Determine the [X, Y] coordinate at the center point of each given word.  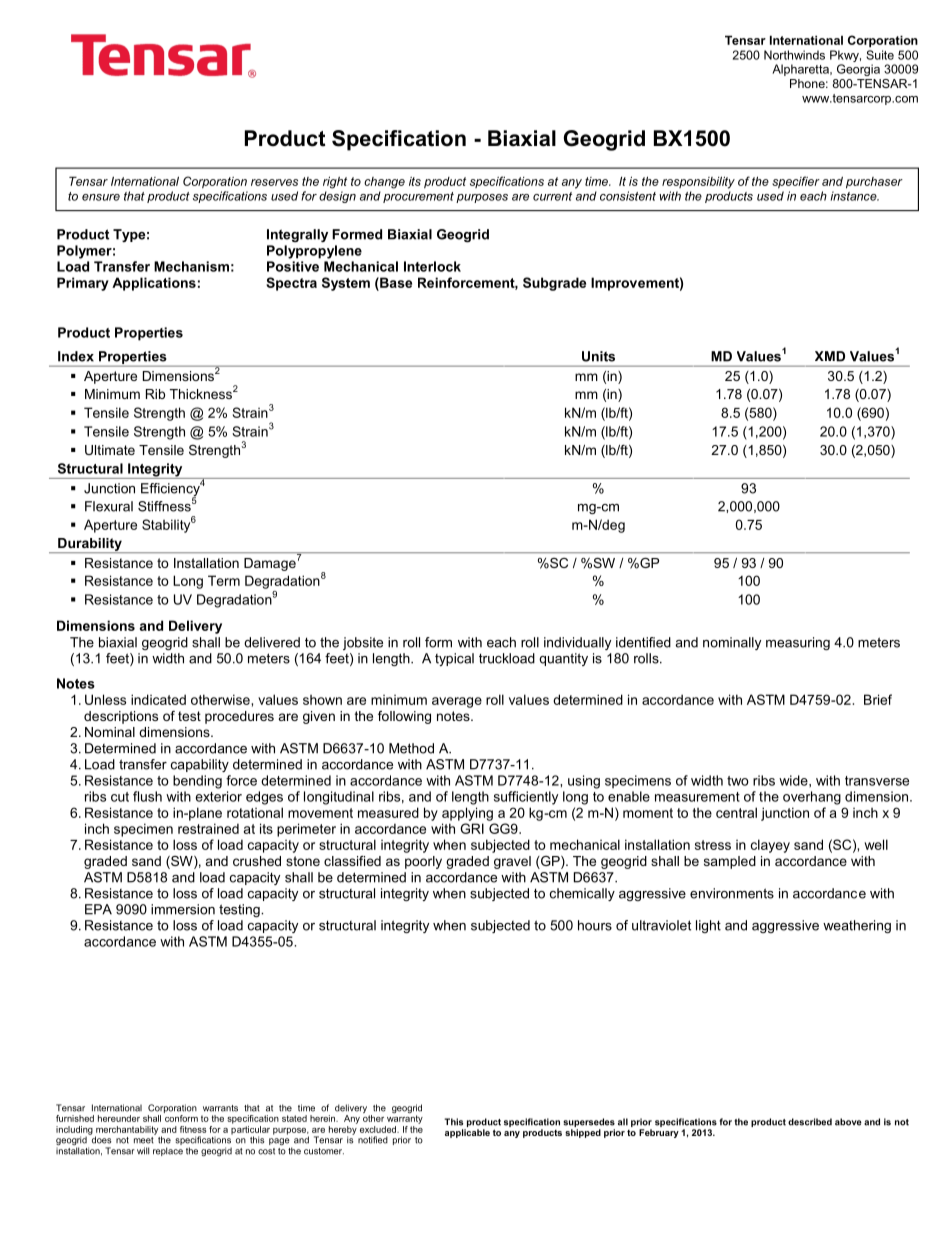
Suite [880, 55]
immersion [183, 909]
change [384, 183]
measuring [798, 643]
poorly [423, 862]
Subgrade [554, 284]
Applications [154, 284]
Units [598, 356]
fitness [193, 1129]
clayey [770, 846]
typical [454, 659]
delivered [272, 642]
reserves [274, 182]
